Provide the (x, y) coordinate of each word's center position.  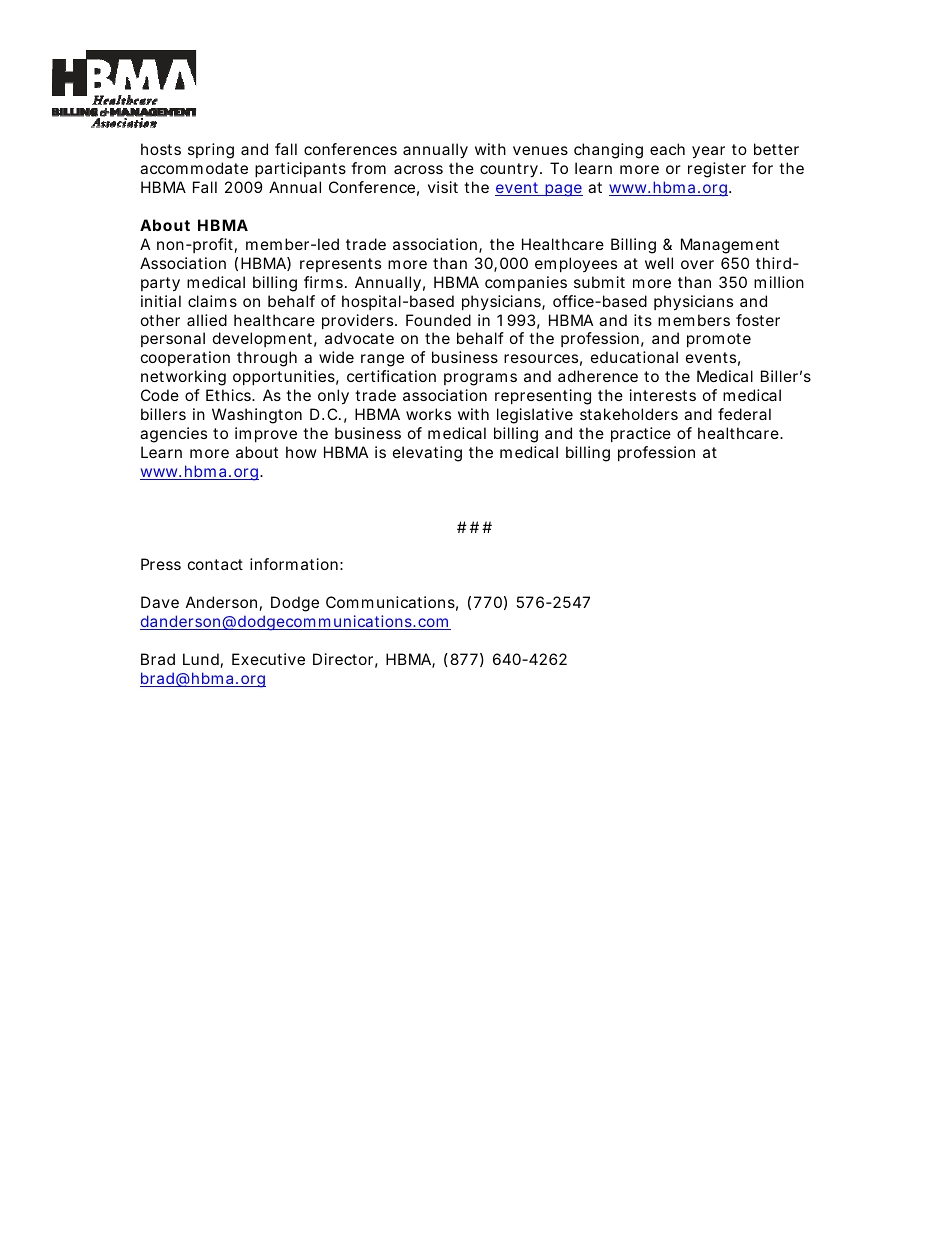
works (428, 414)
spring (211, 151)
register (717, 170)
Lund (201, 659)
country (509, 170)
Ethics (229, 395)
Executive (268, 659)
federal (744, 414)
